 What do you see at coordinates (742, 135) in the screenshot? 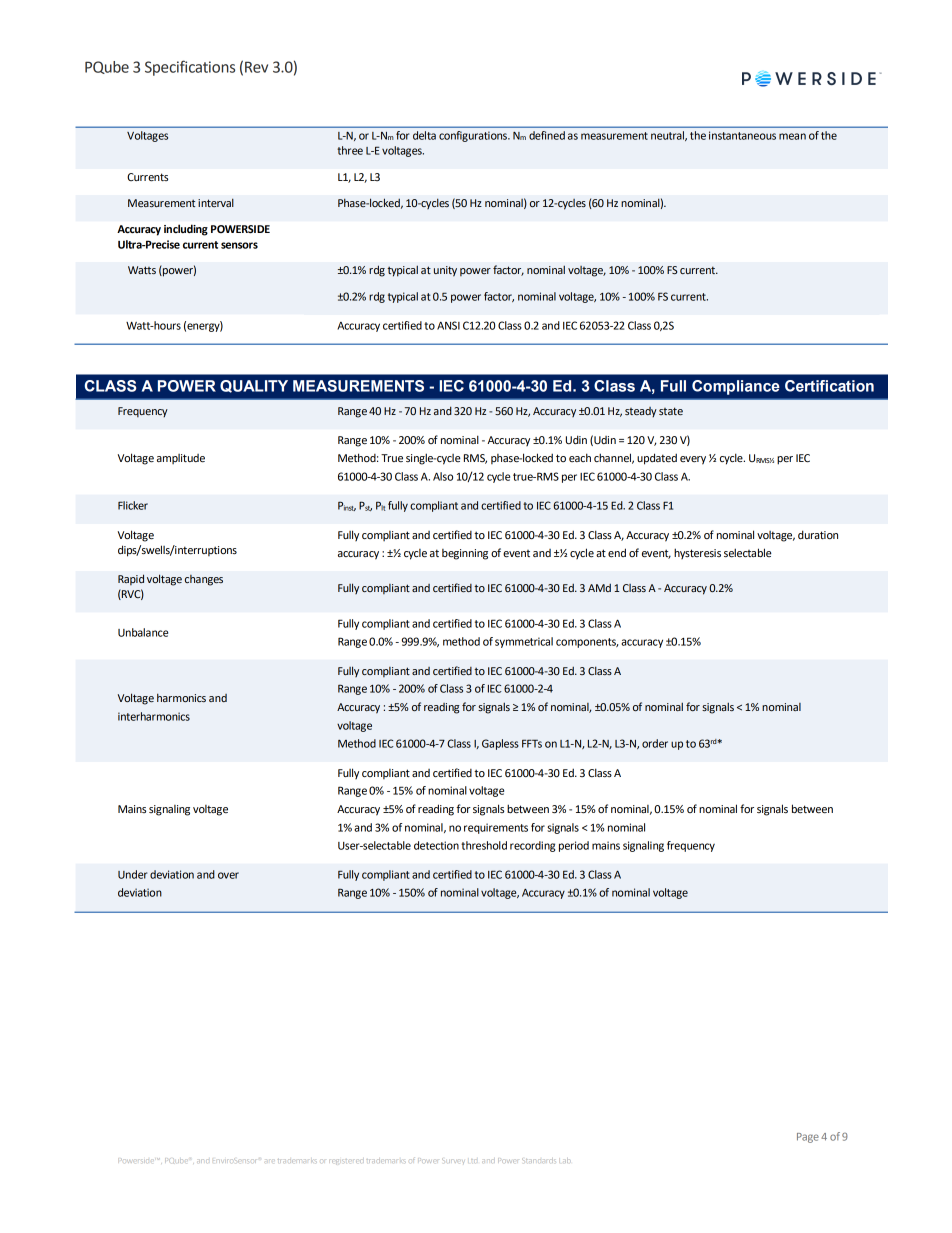
I see `instantaneous` at bounding box center [742, 135].
